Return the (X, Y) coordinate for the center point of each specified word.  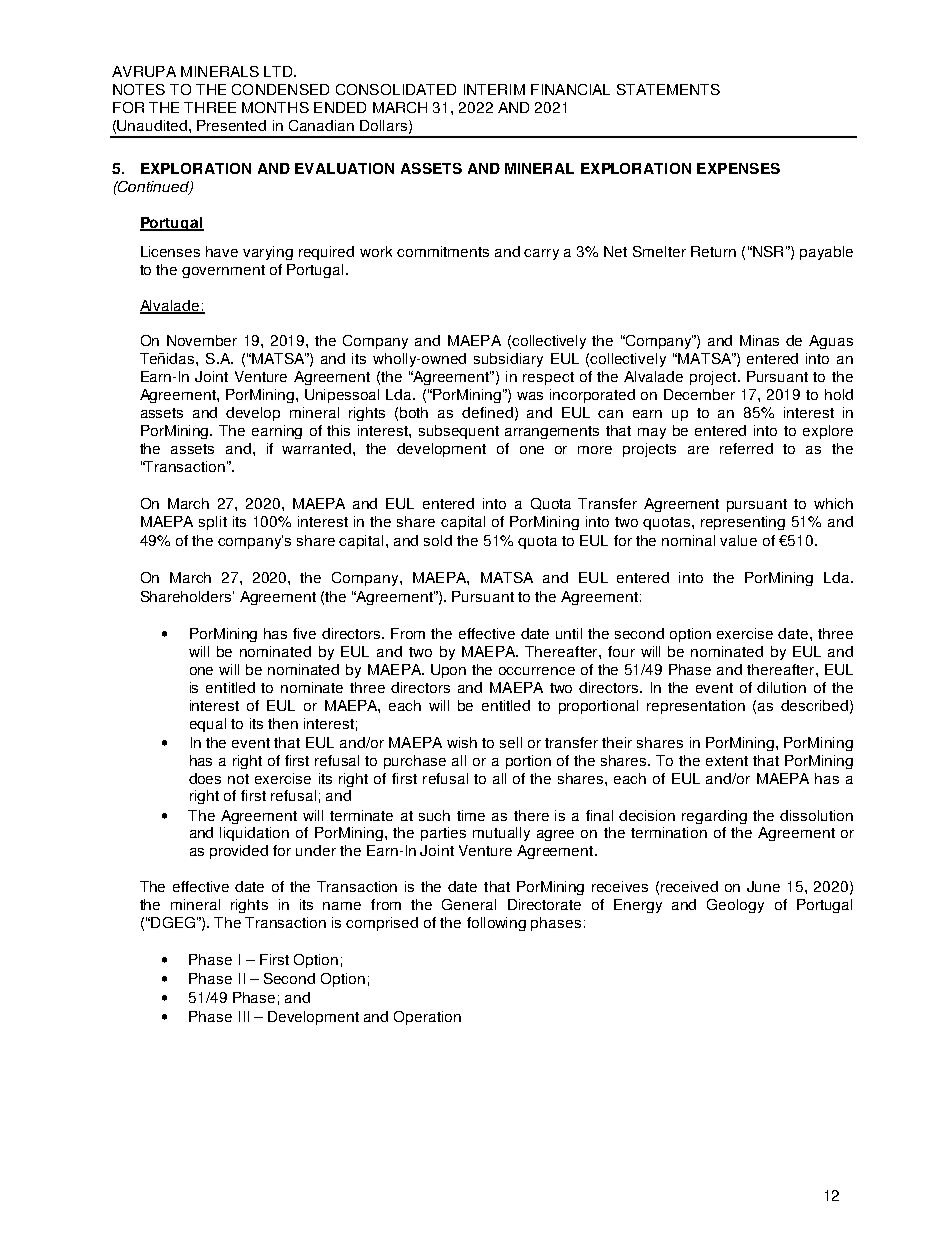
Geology (735, 906)
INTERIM (494, 89)
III (244, 1016)
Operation (427, 1018)
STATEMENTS (668, 89)
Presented (231, 125)
